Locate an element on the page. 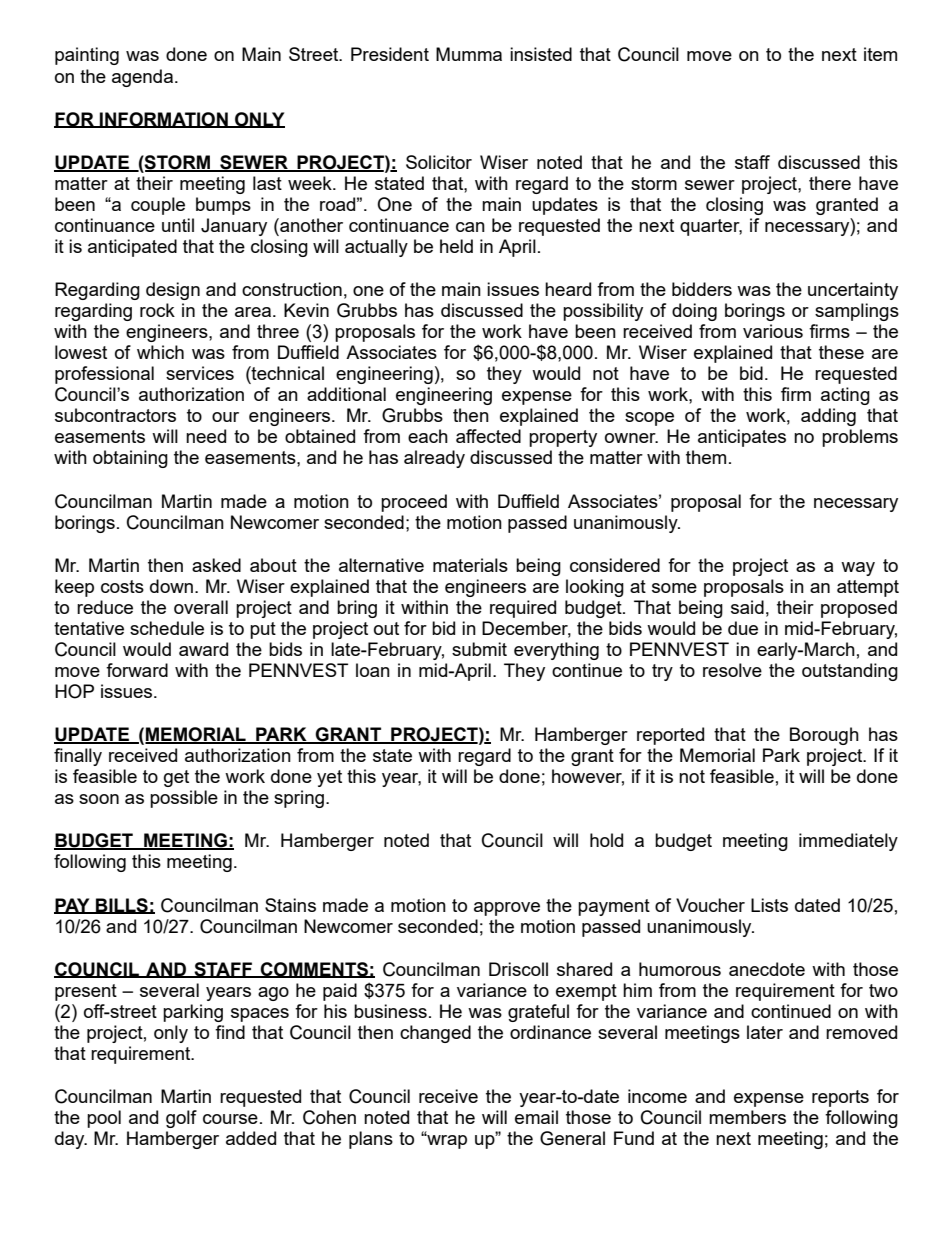 The width and height of the page is (952, 1233). down is located at coordinates (171, 586).
